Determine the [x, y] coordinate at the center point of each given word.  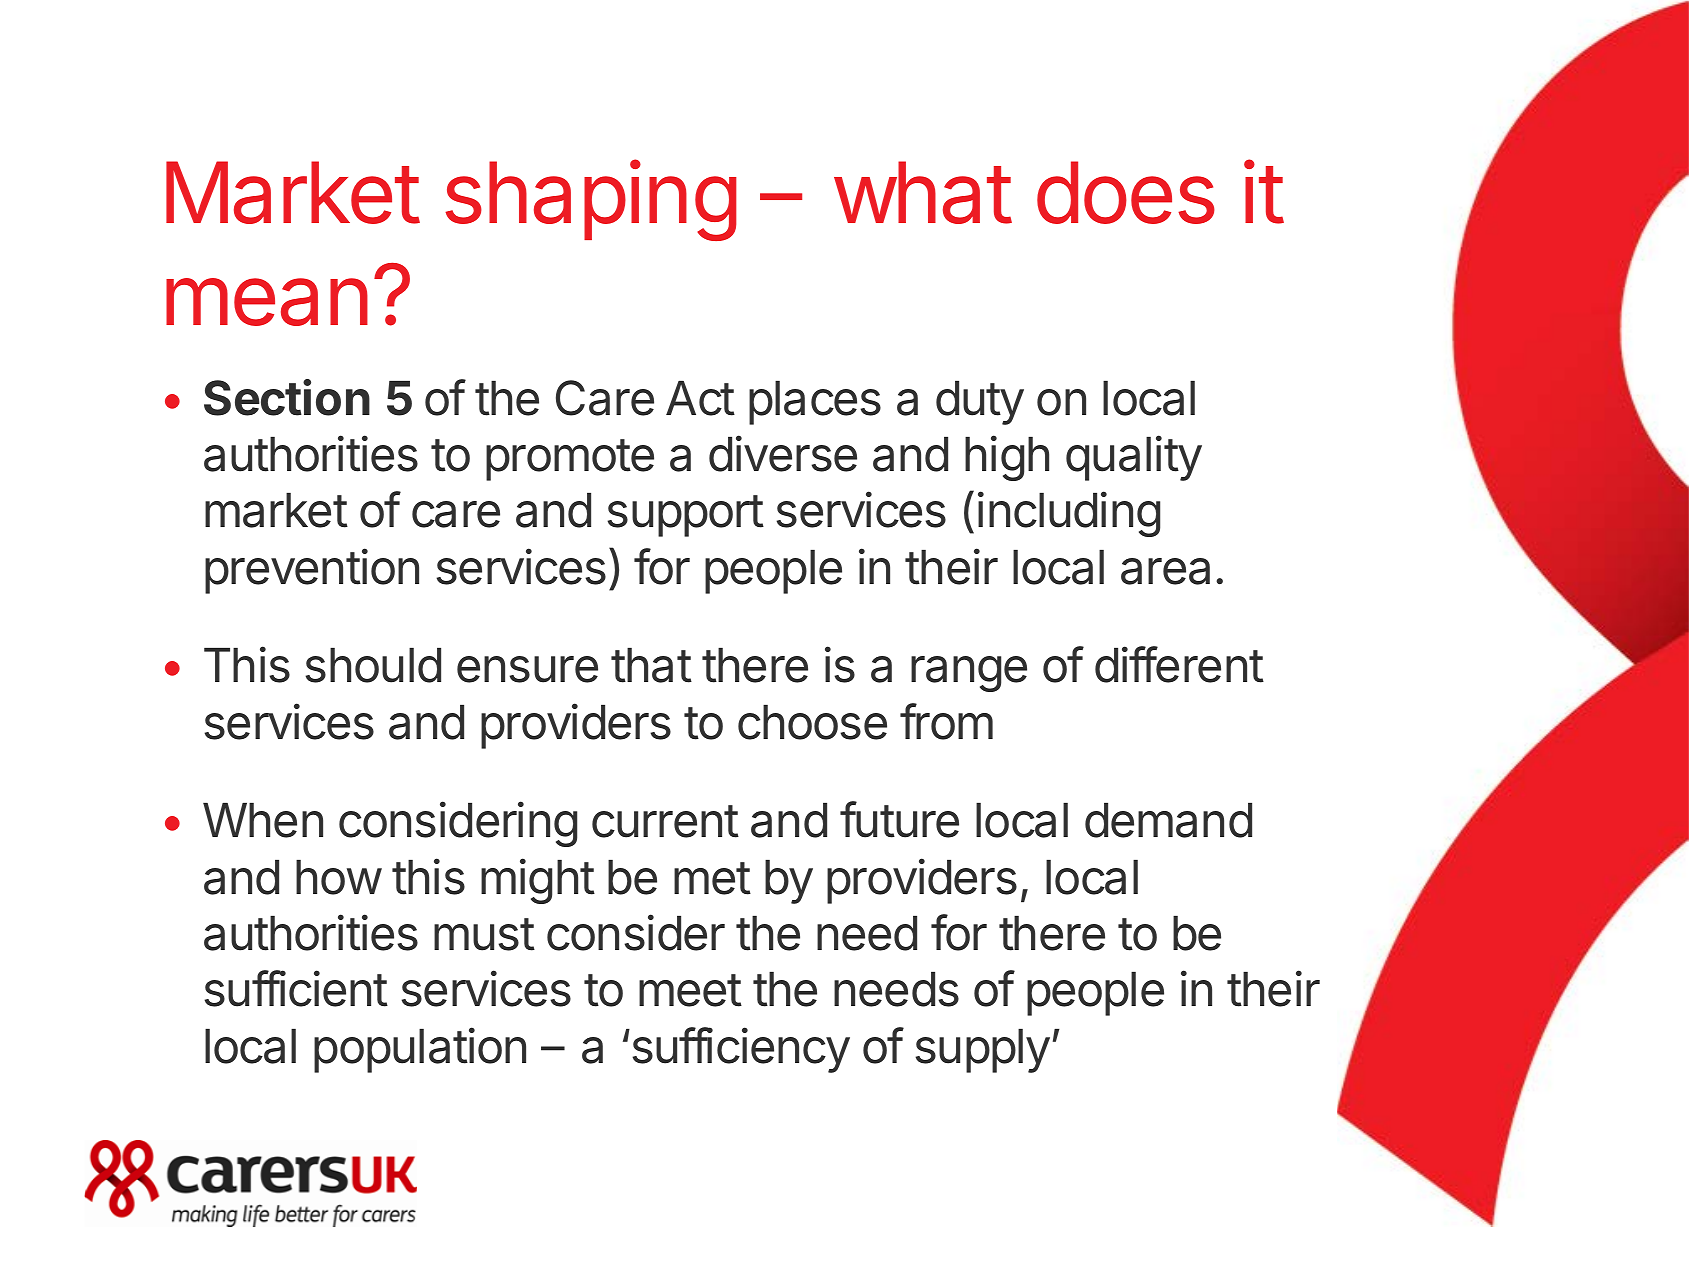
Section [287, 397]
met [712, 878]
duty [980, 403]
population [420, 1050]
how [339, 877]
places [815, 403]
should [373, 665]
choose [812, 722]
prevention [312, 571]
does [1126, 192]
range [969, 674]
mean [267, 302]
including [1069, 514]
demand [1168, 820]
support [686, 516]
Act [700, 398]
